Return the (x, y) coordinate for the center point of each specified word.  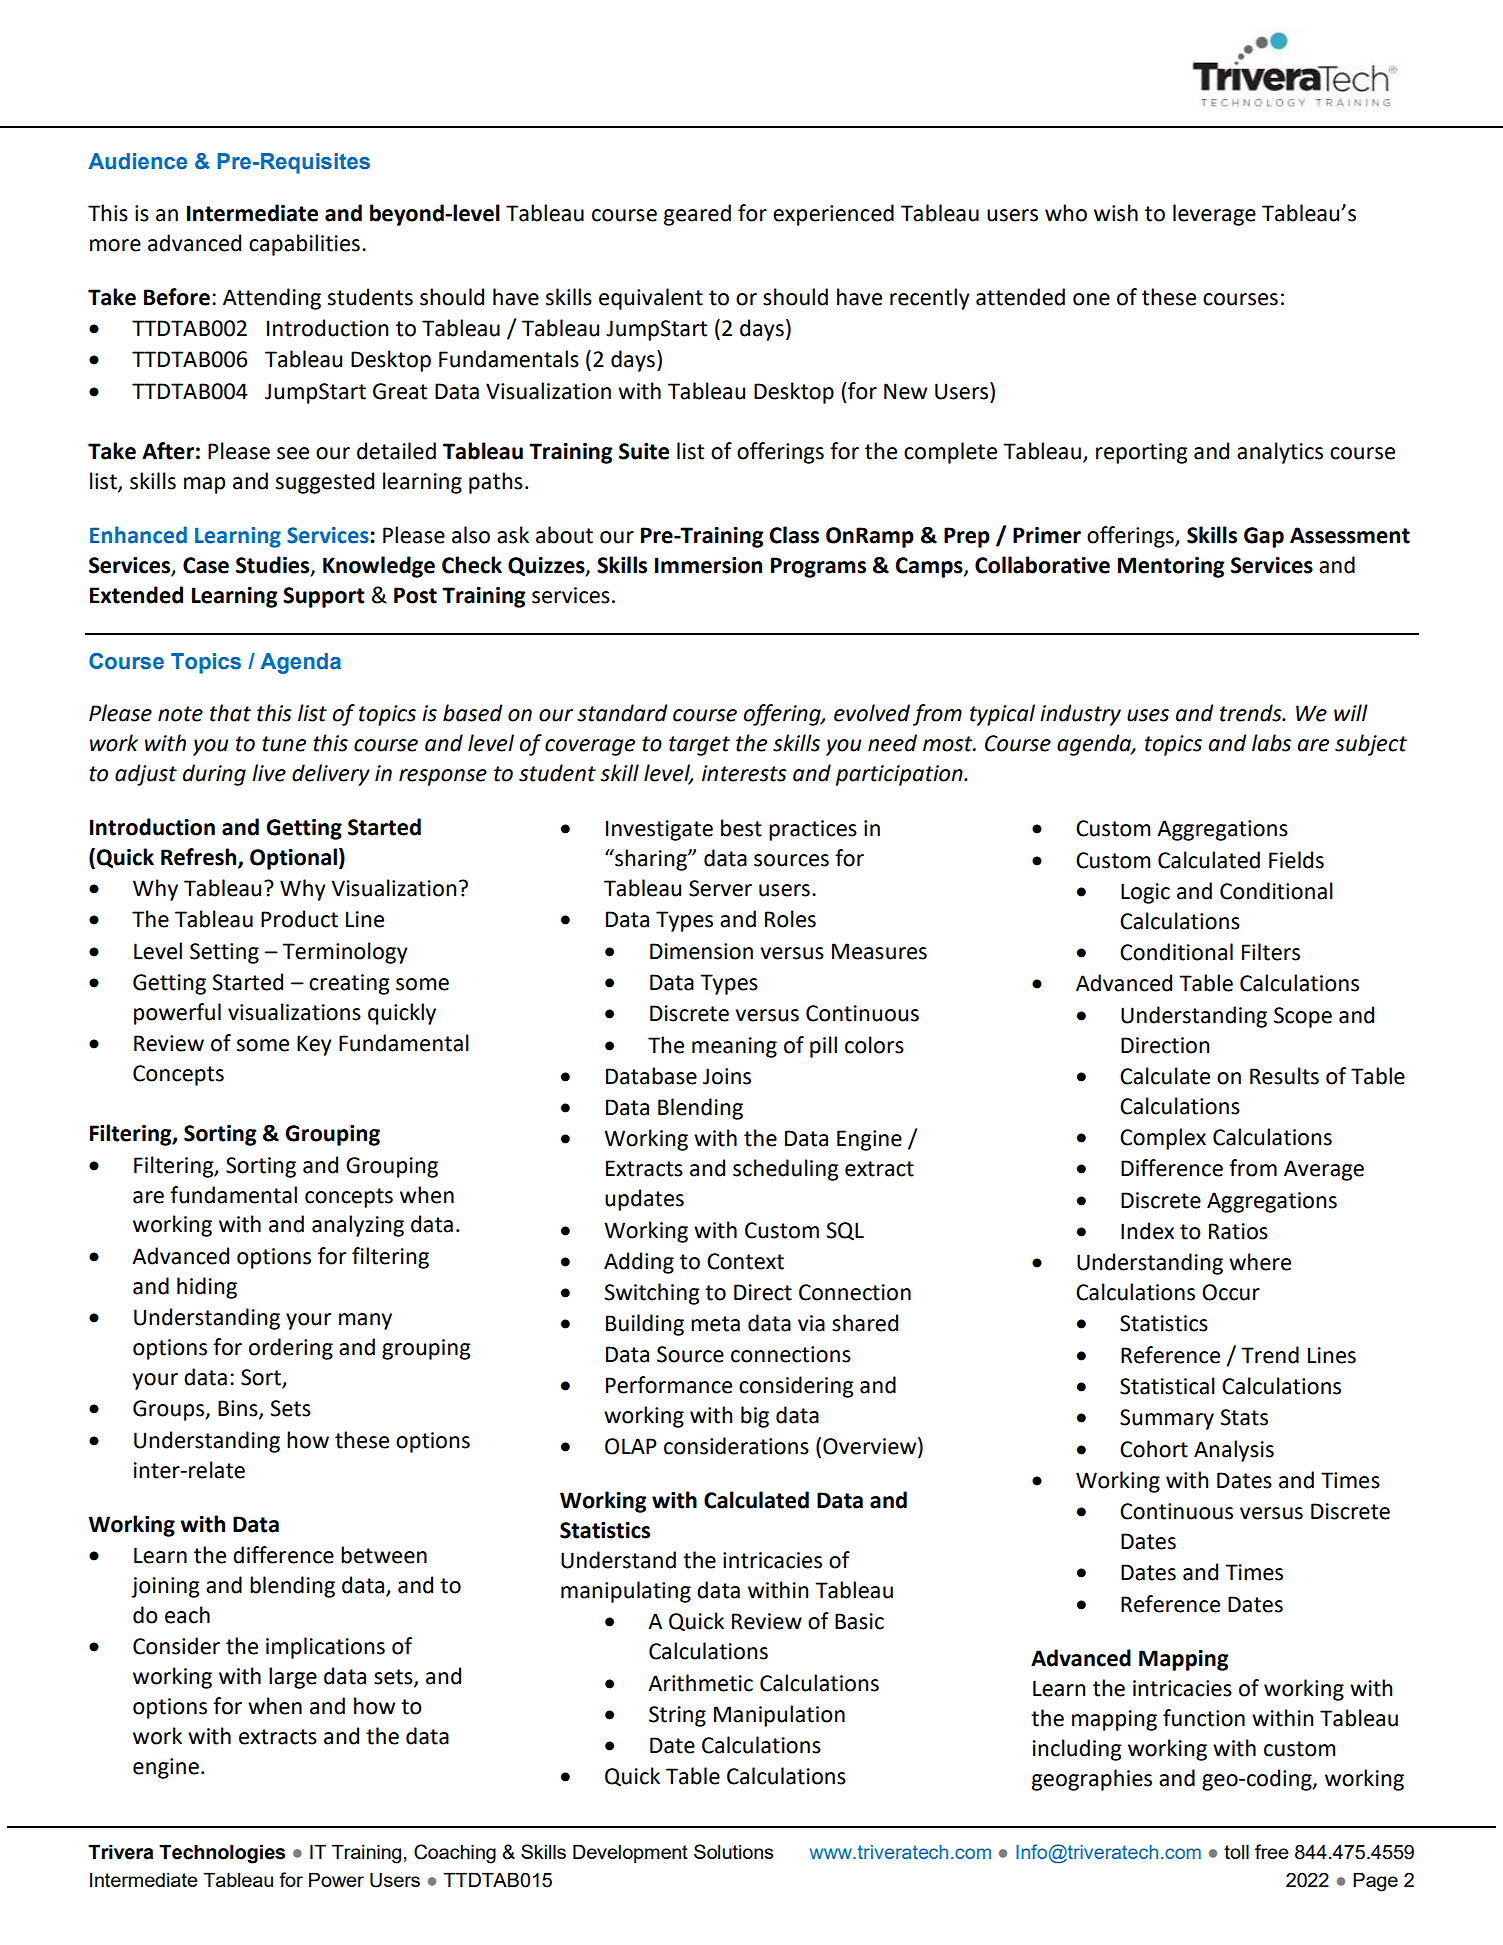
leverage (1214, 215)
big (755, 1417)
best (741, 828)
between (384, 1555)
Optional (293, 859)
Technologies (222, 1854)
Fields (1296, 860)
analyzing (358, 1226)
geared (697, 215)
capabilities (304, 245)
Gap (1264, 537)
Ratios (1238, 1231)
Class (794, 535)
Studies (274, 566)
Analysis (1234, 1451)
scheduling (786, 1170)
